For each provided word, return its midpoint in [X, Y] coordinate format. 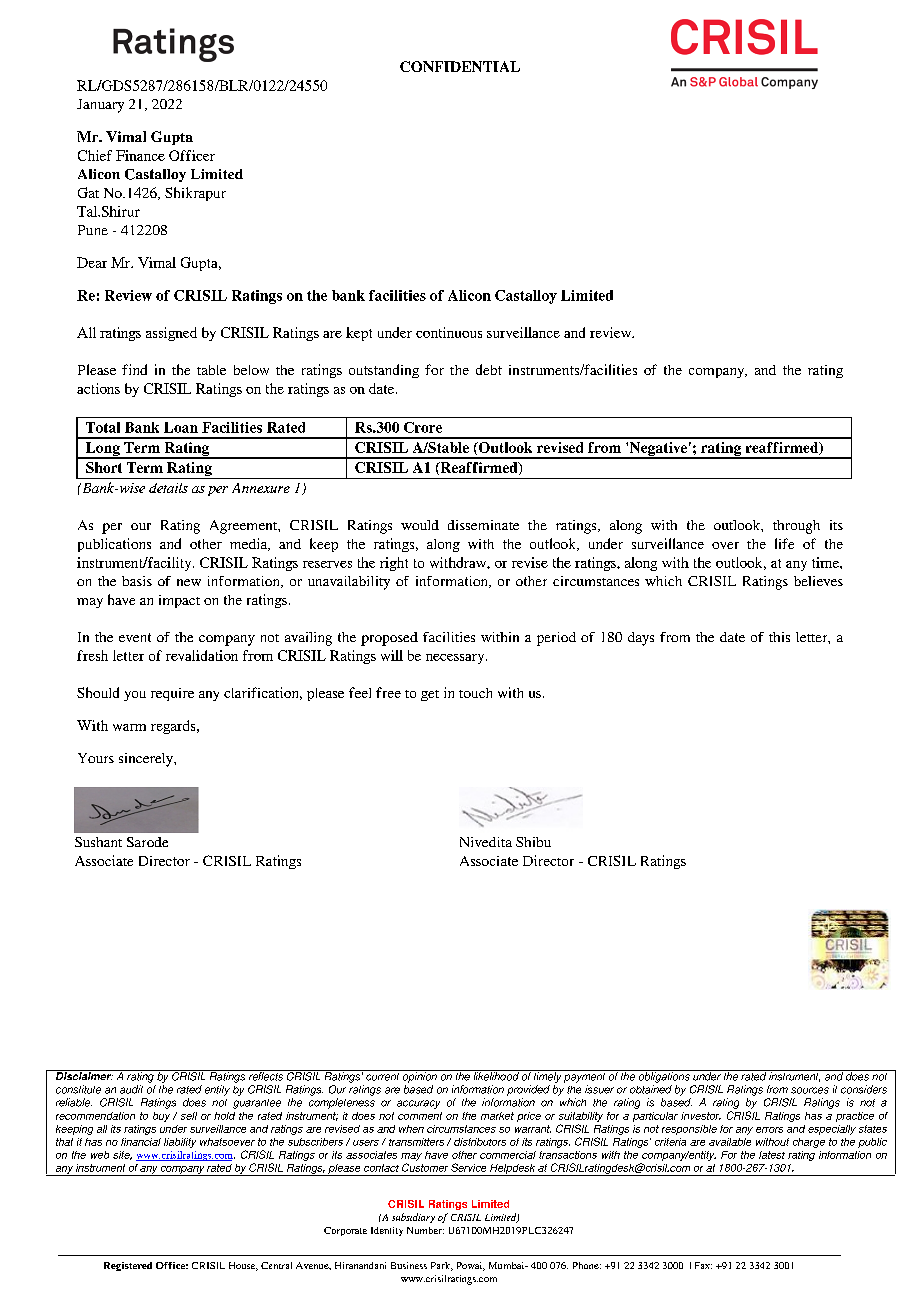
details [168, 488]
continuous [449, 332]
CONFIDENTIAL [460, 66]
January [100, 106]
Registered [128, 1266]
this [779, 637]
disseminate [483, 525]
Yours [96, 758]
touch [475, 693]
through [796, 527]
